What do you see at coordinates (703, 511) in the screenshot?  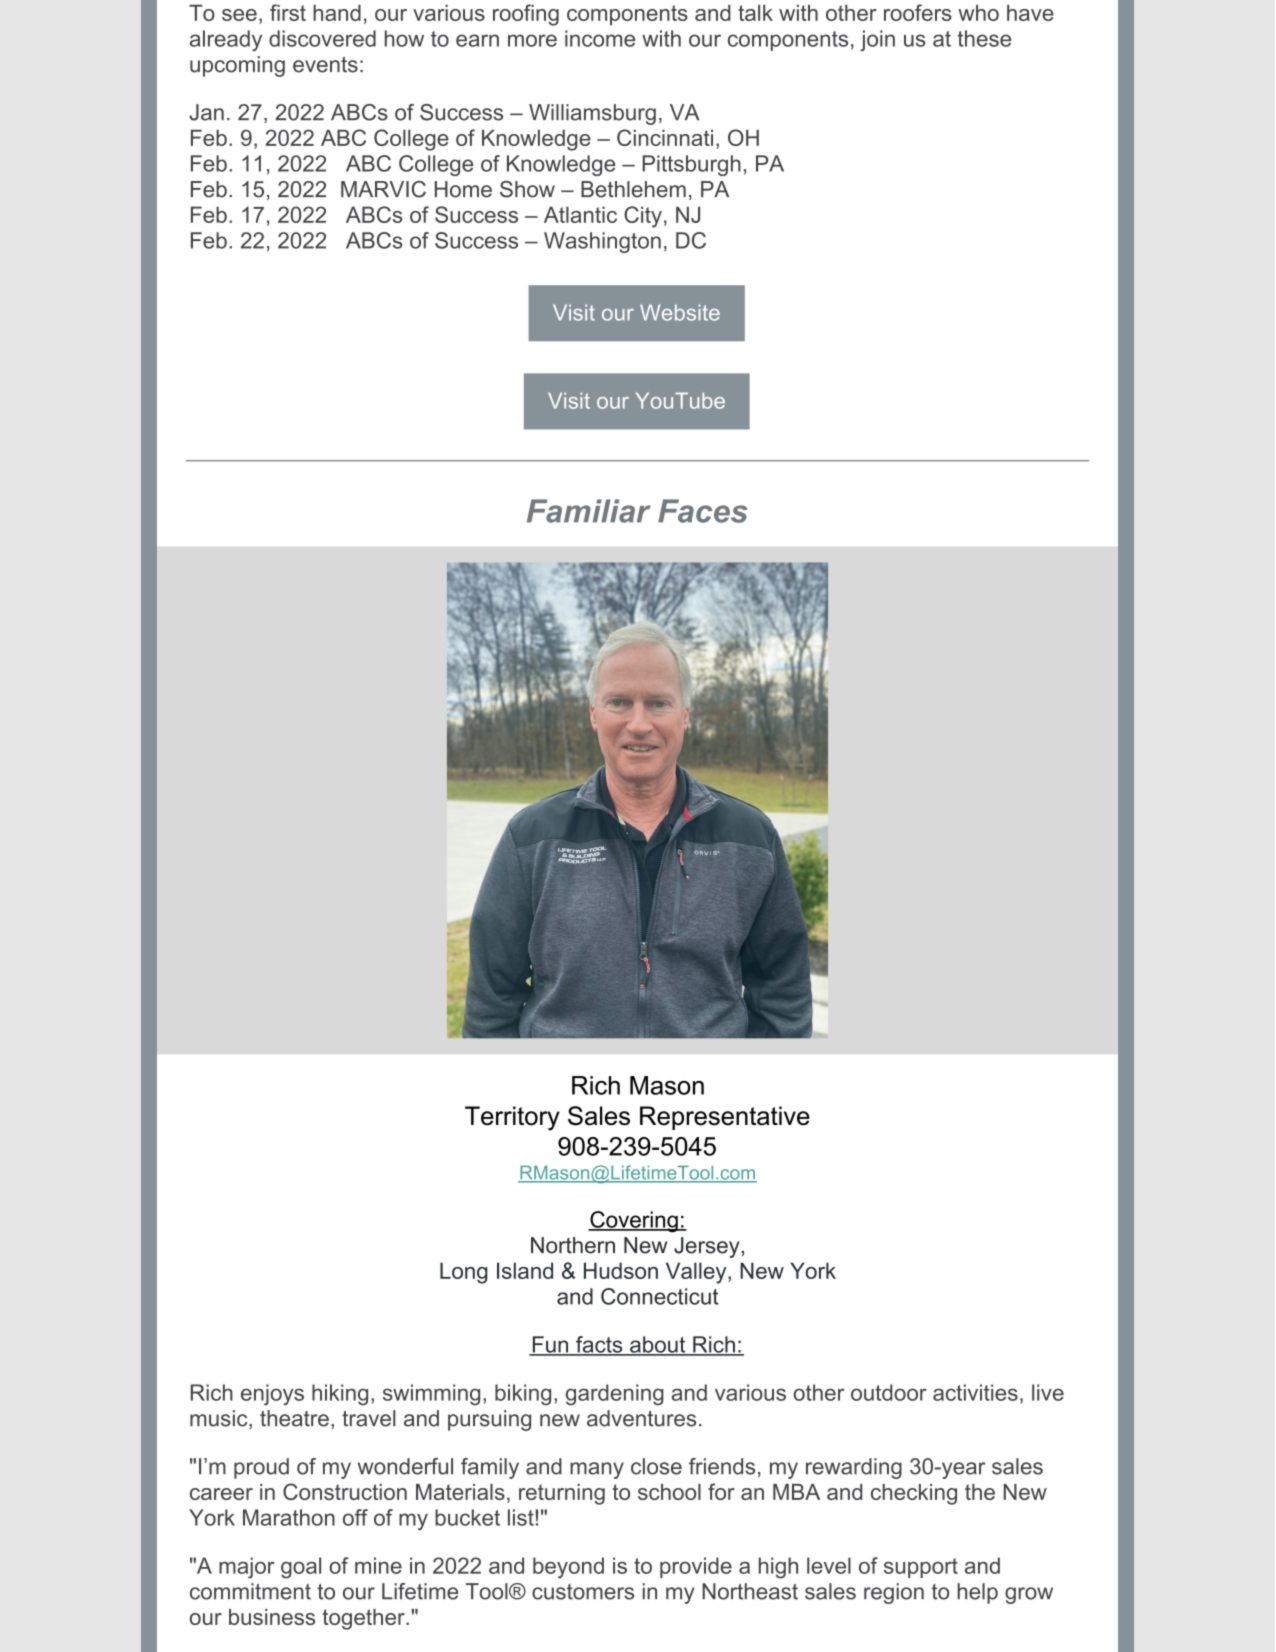 I see `Faces` at bounding box center [703, 511].
